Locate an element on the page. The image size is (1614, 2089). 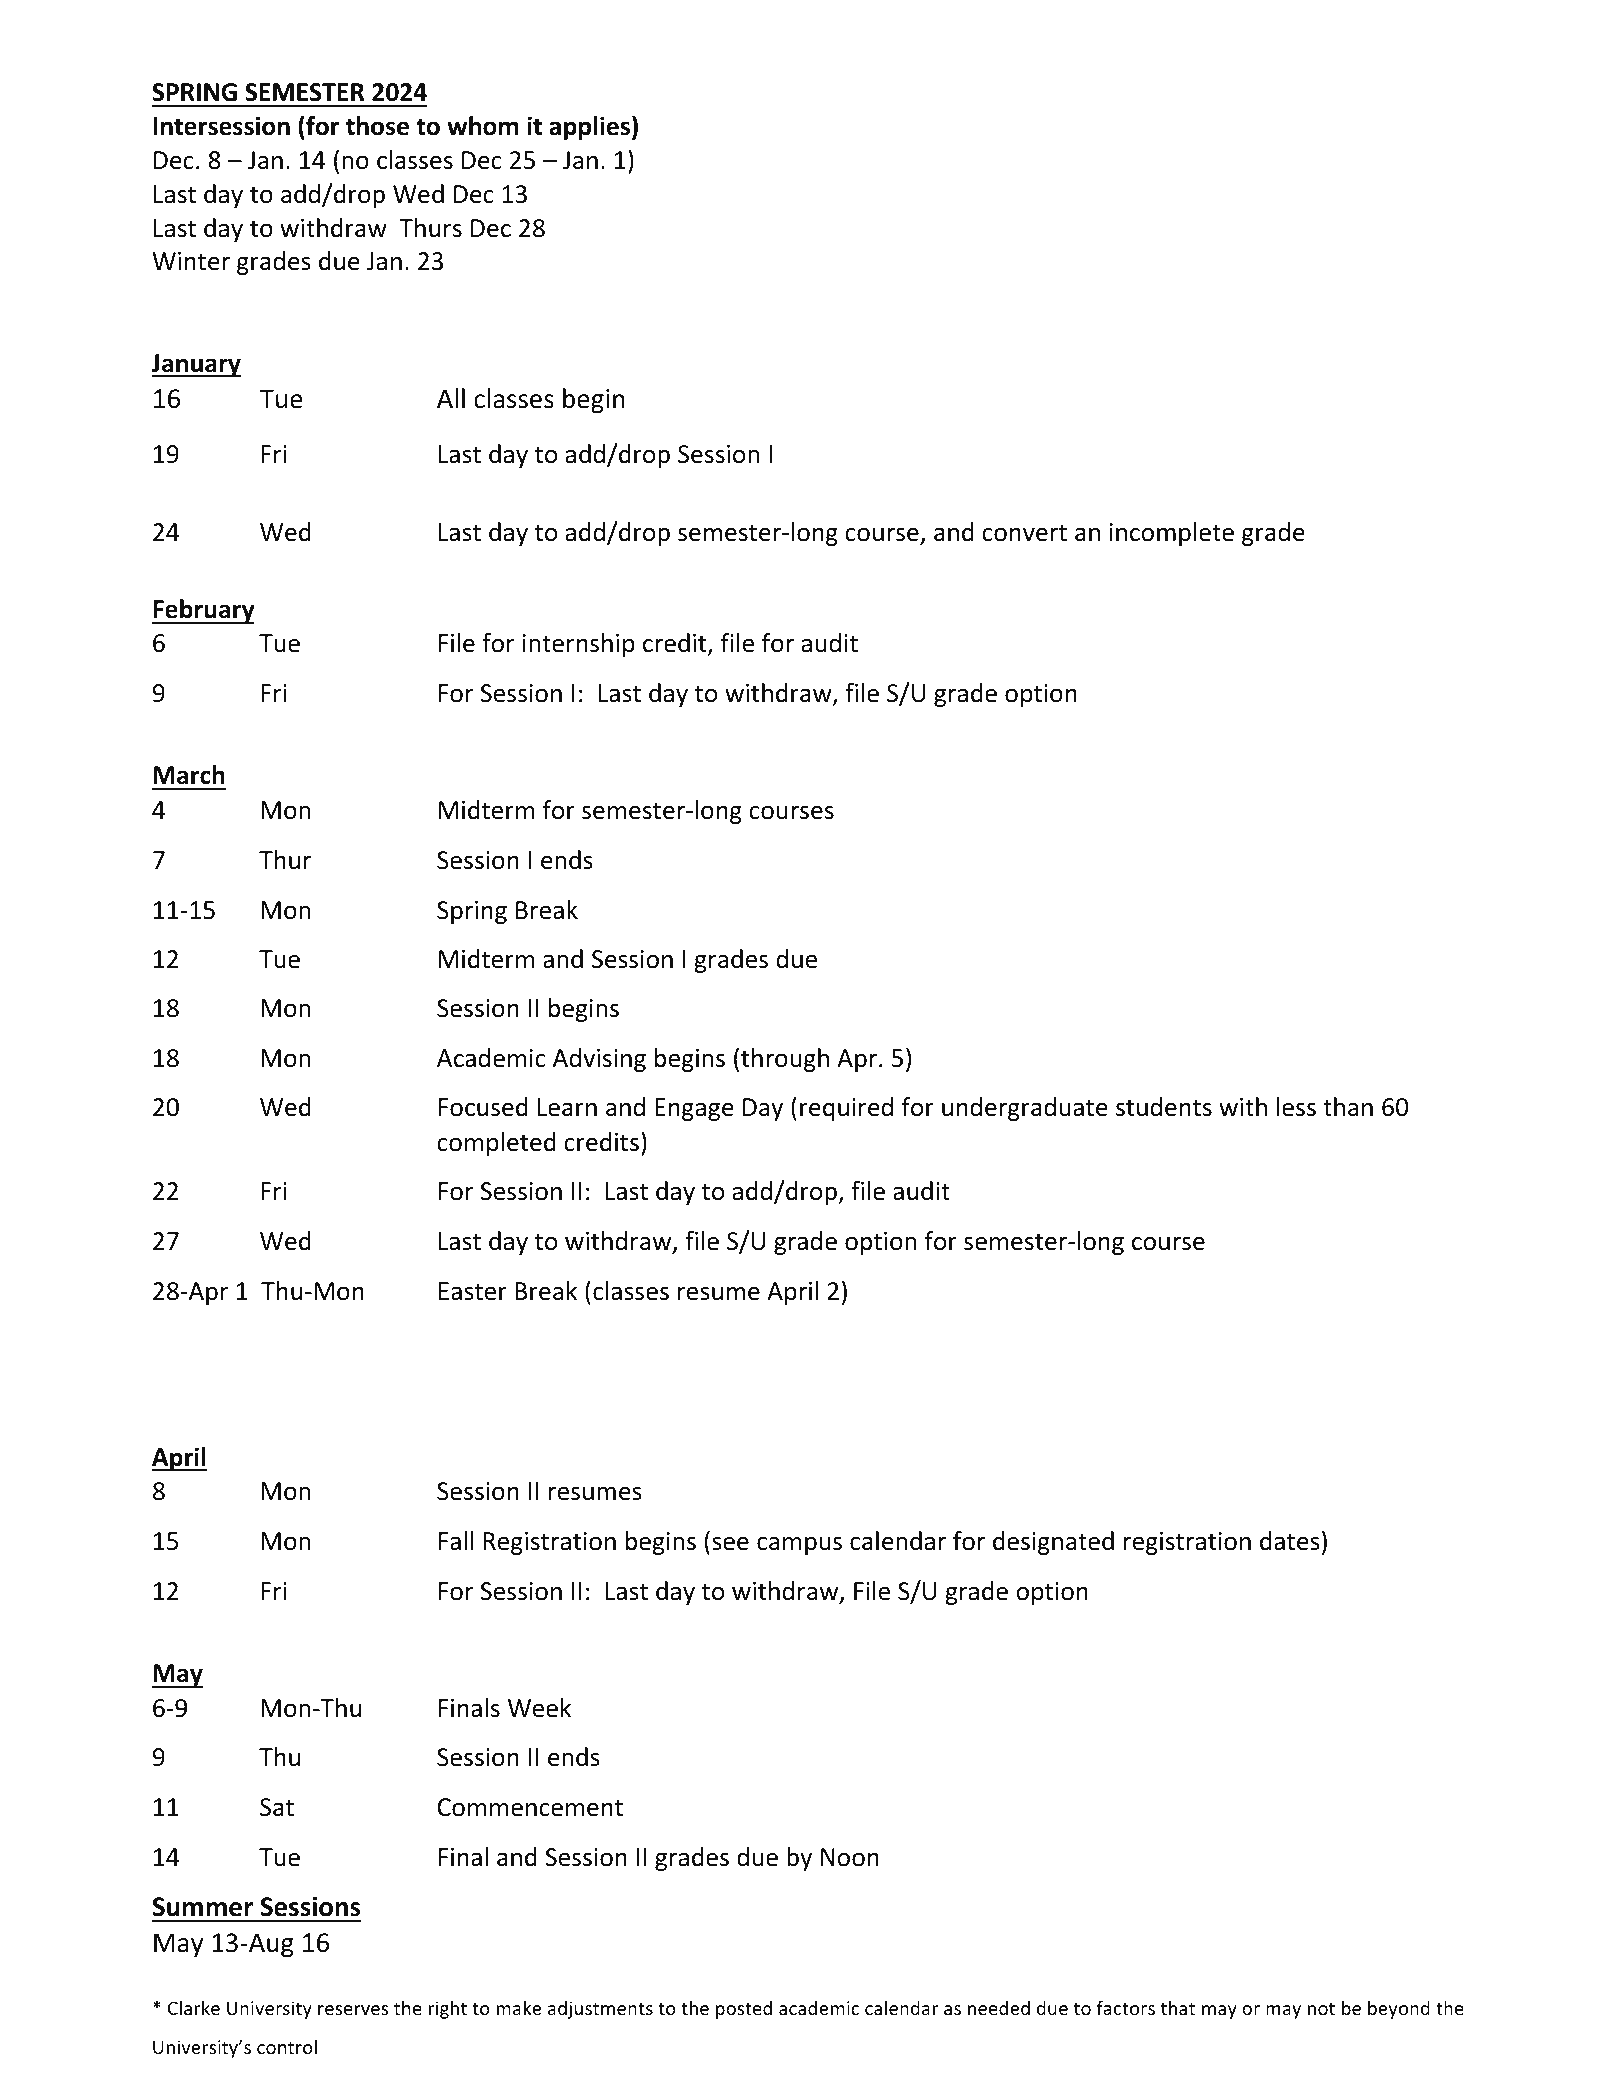
those is located at coordinates (377, 126).
